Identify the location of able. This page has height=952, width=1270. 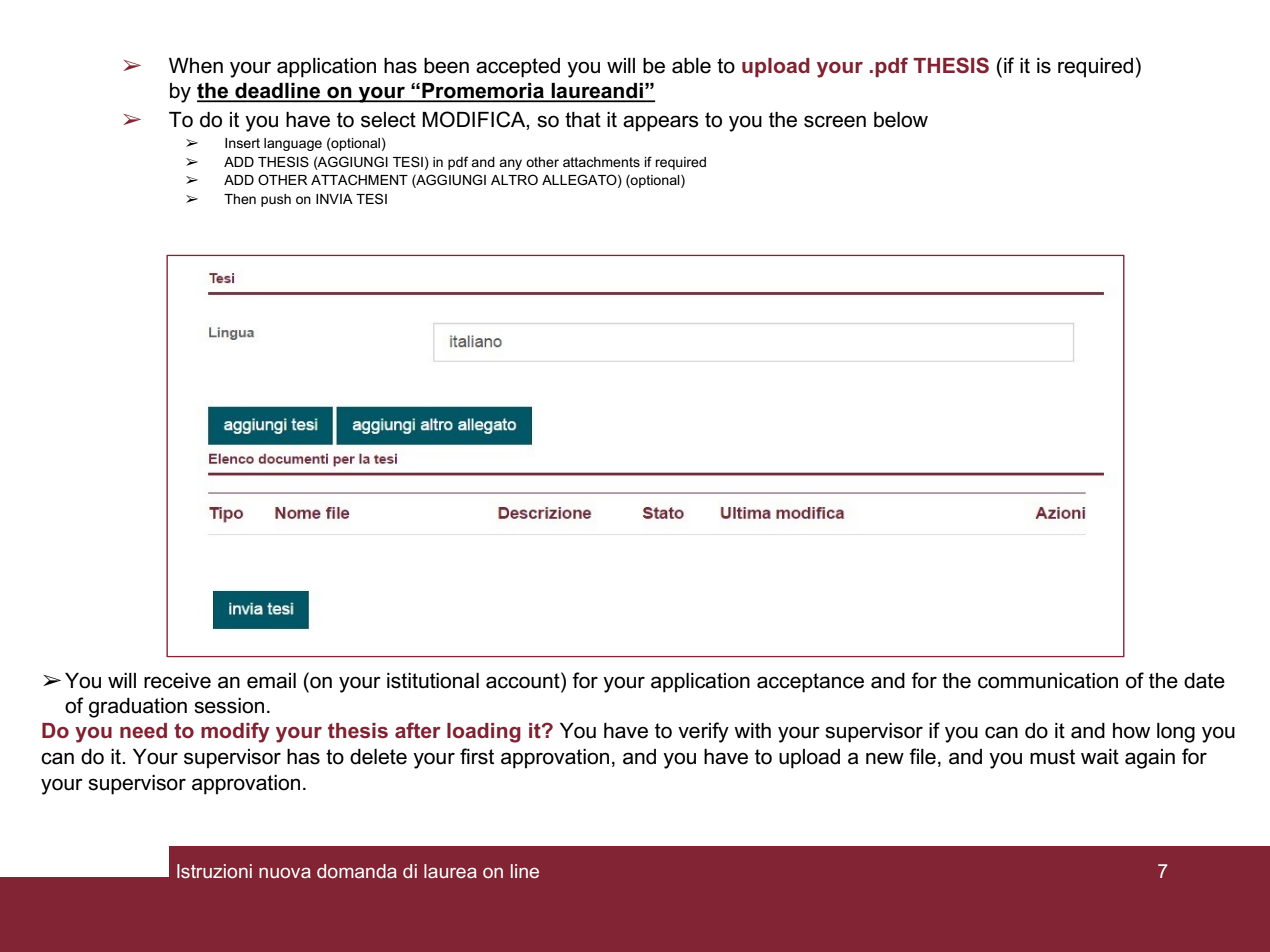
(691, 66).
